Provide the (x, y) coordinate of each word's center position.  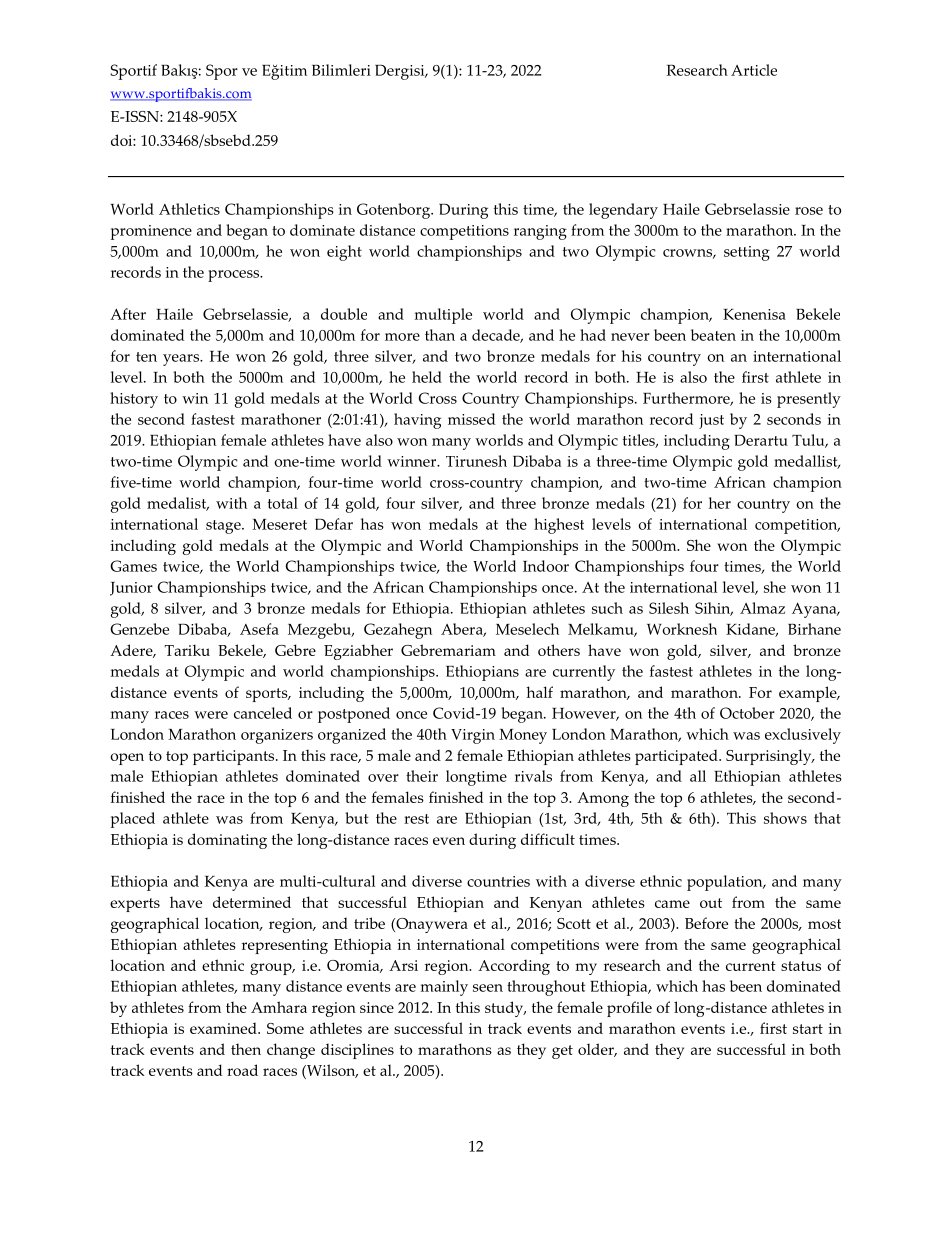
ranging (540, 232)
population (726, 883)
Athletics (189, 209)
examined (224, 1028)
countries (498, 881)
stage (224, 527)
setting (747, 253)
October (747, 713)
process (235, 276)
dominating (227, 841)
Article (754, 70)
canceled (263, 713)
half (539, 692)
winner (413, 461)
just (711, 421)
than (440, 335)
